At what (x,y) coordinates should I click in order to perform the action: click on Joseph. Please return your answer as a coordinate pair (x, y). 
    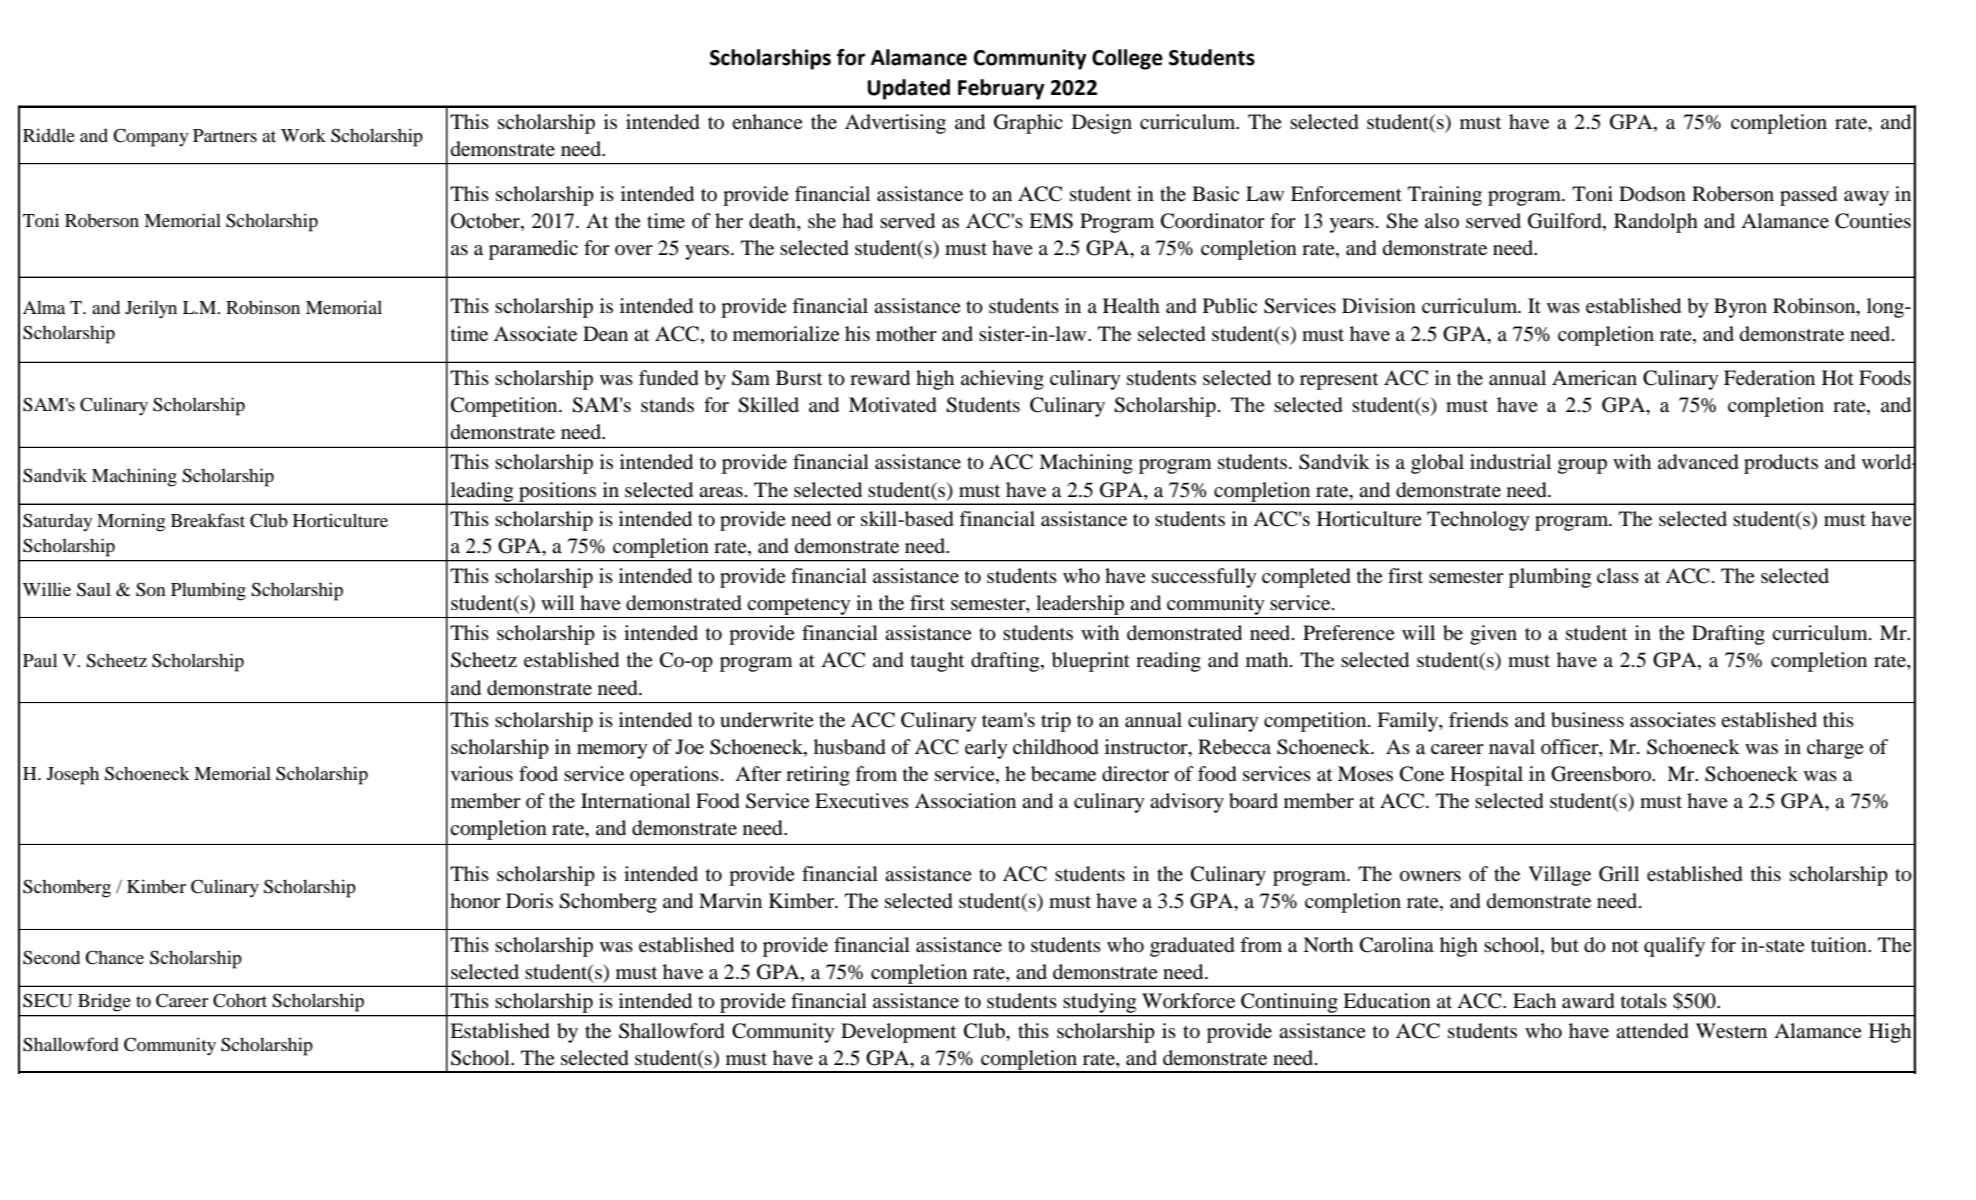
    Looking at the image, I should click on (73, 775).
